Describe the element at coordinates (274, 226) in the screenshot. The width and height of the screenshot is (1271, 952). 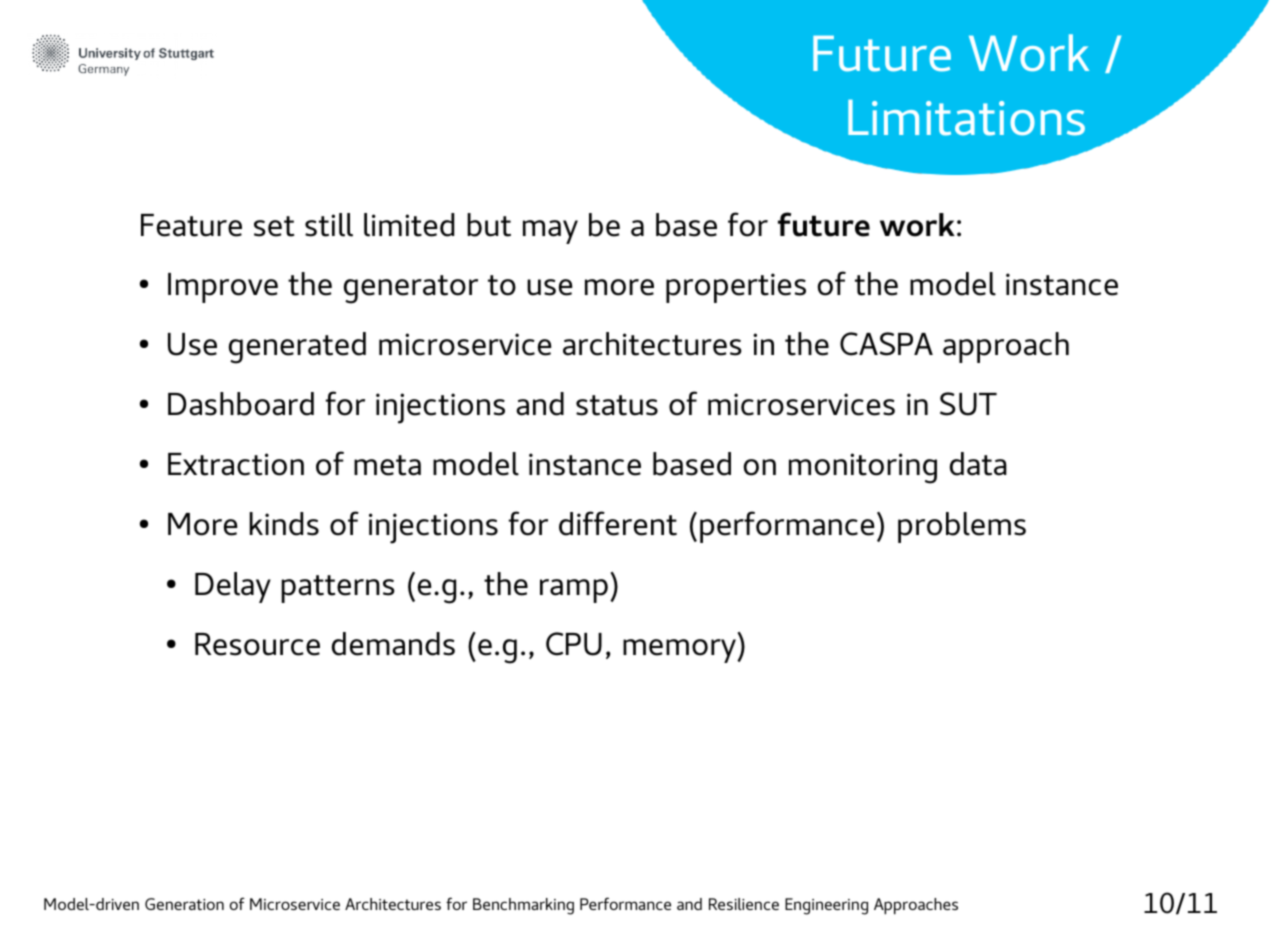
I see `set` at that location.
